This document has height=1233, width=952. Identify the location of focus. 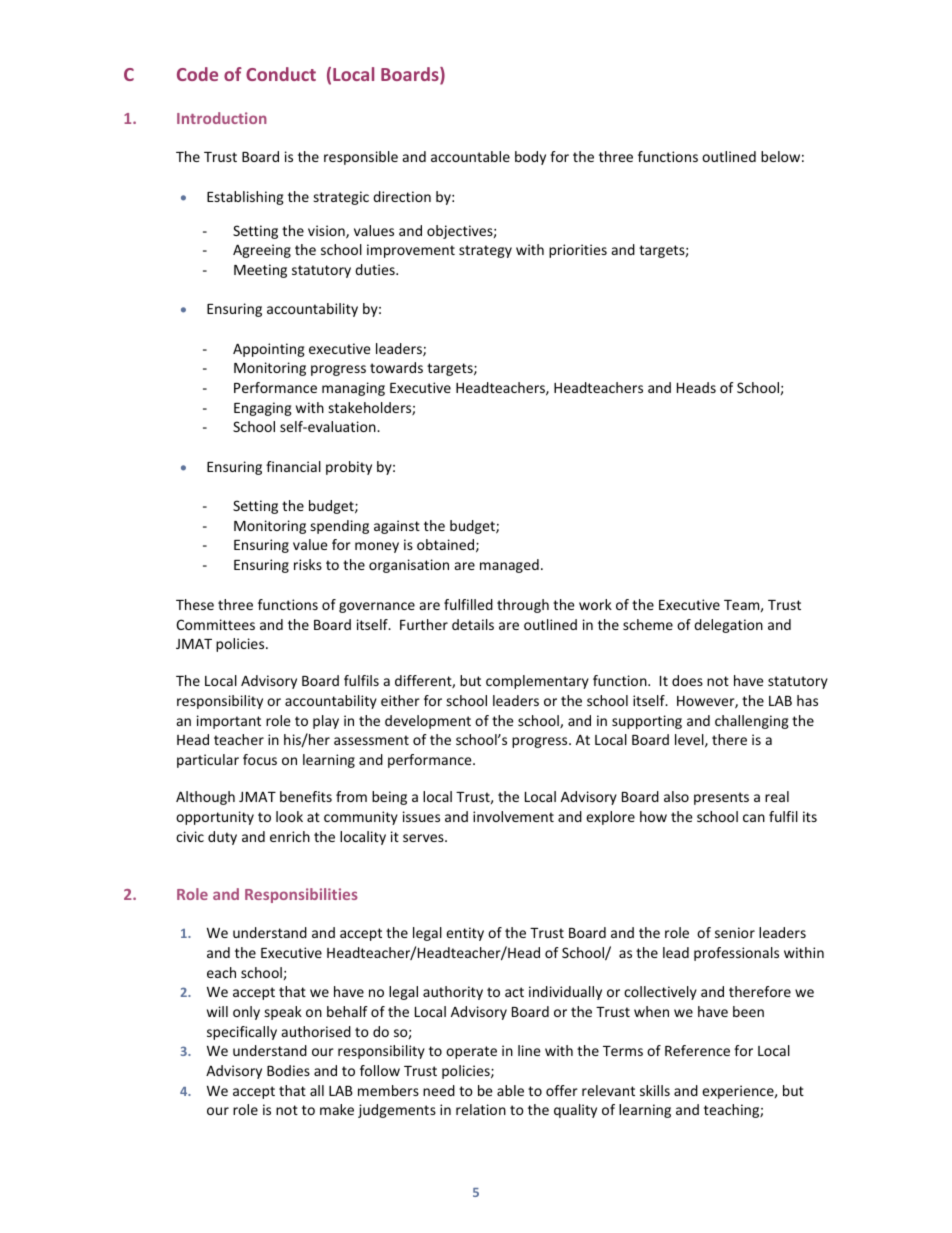
(260, 759).
